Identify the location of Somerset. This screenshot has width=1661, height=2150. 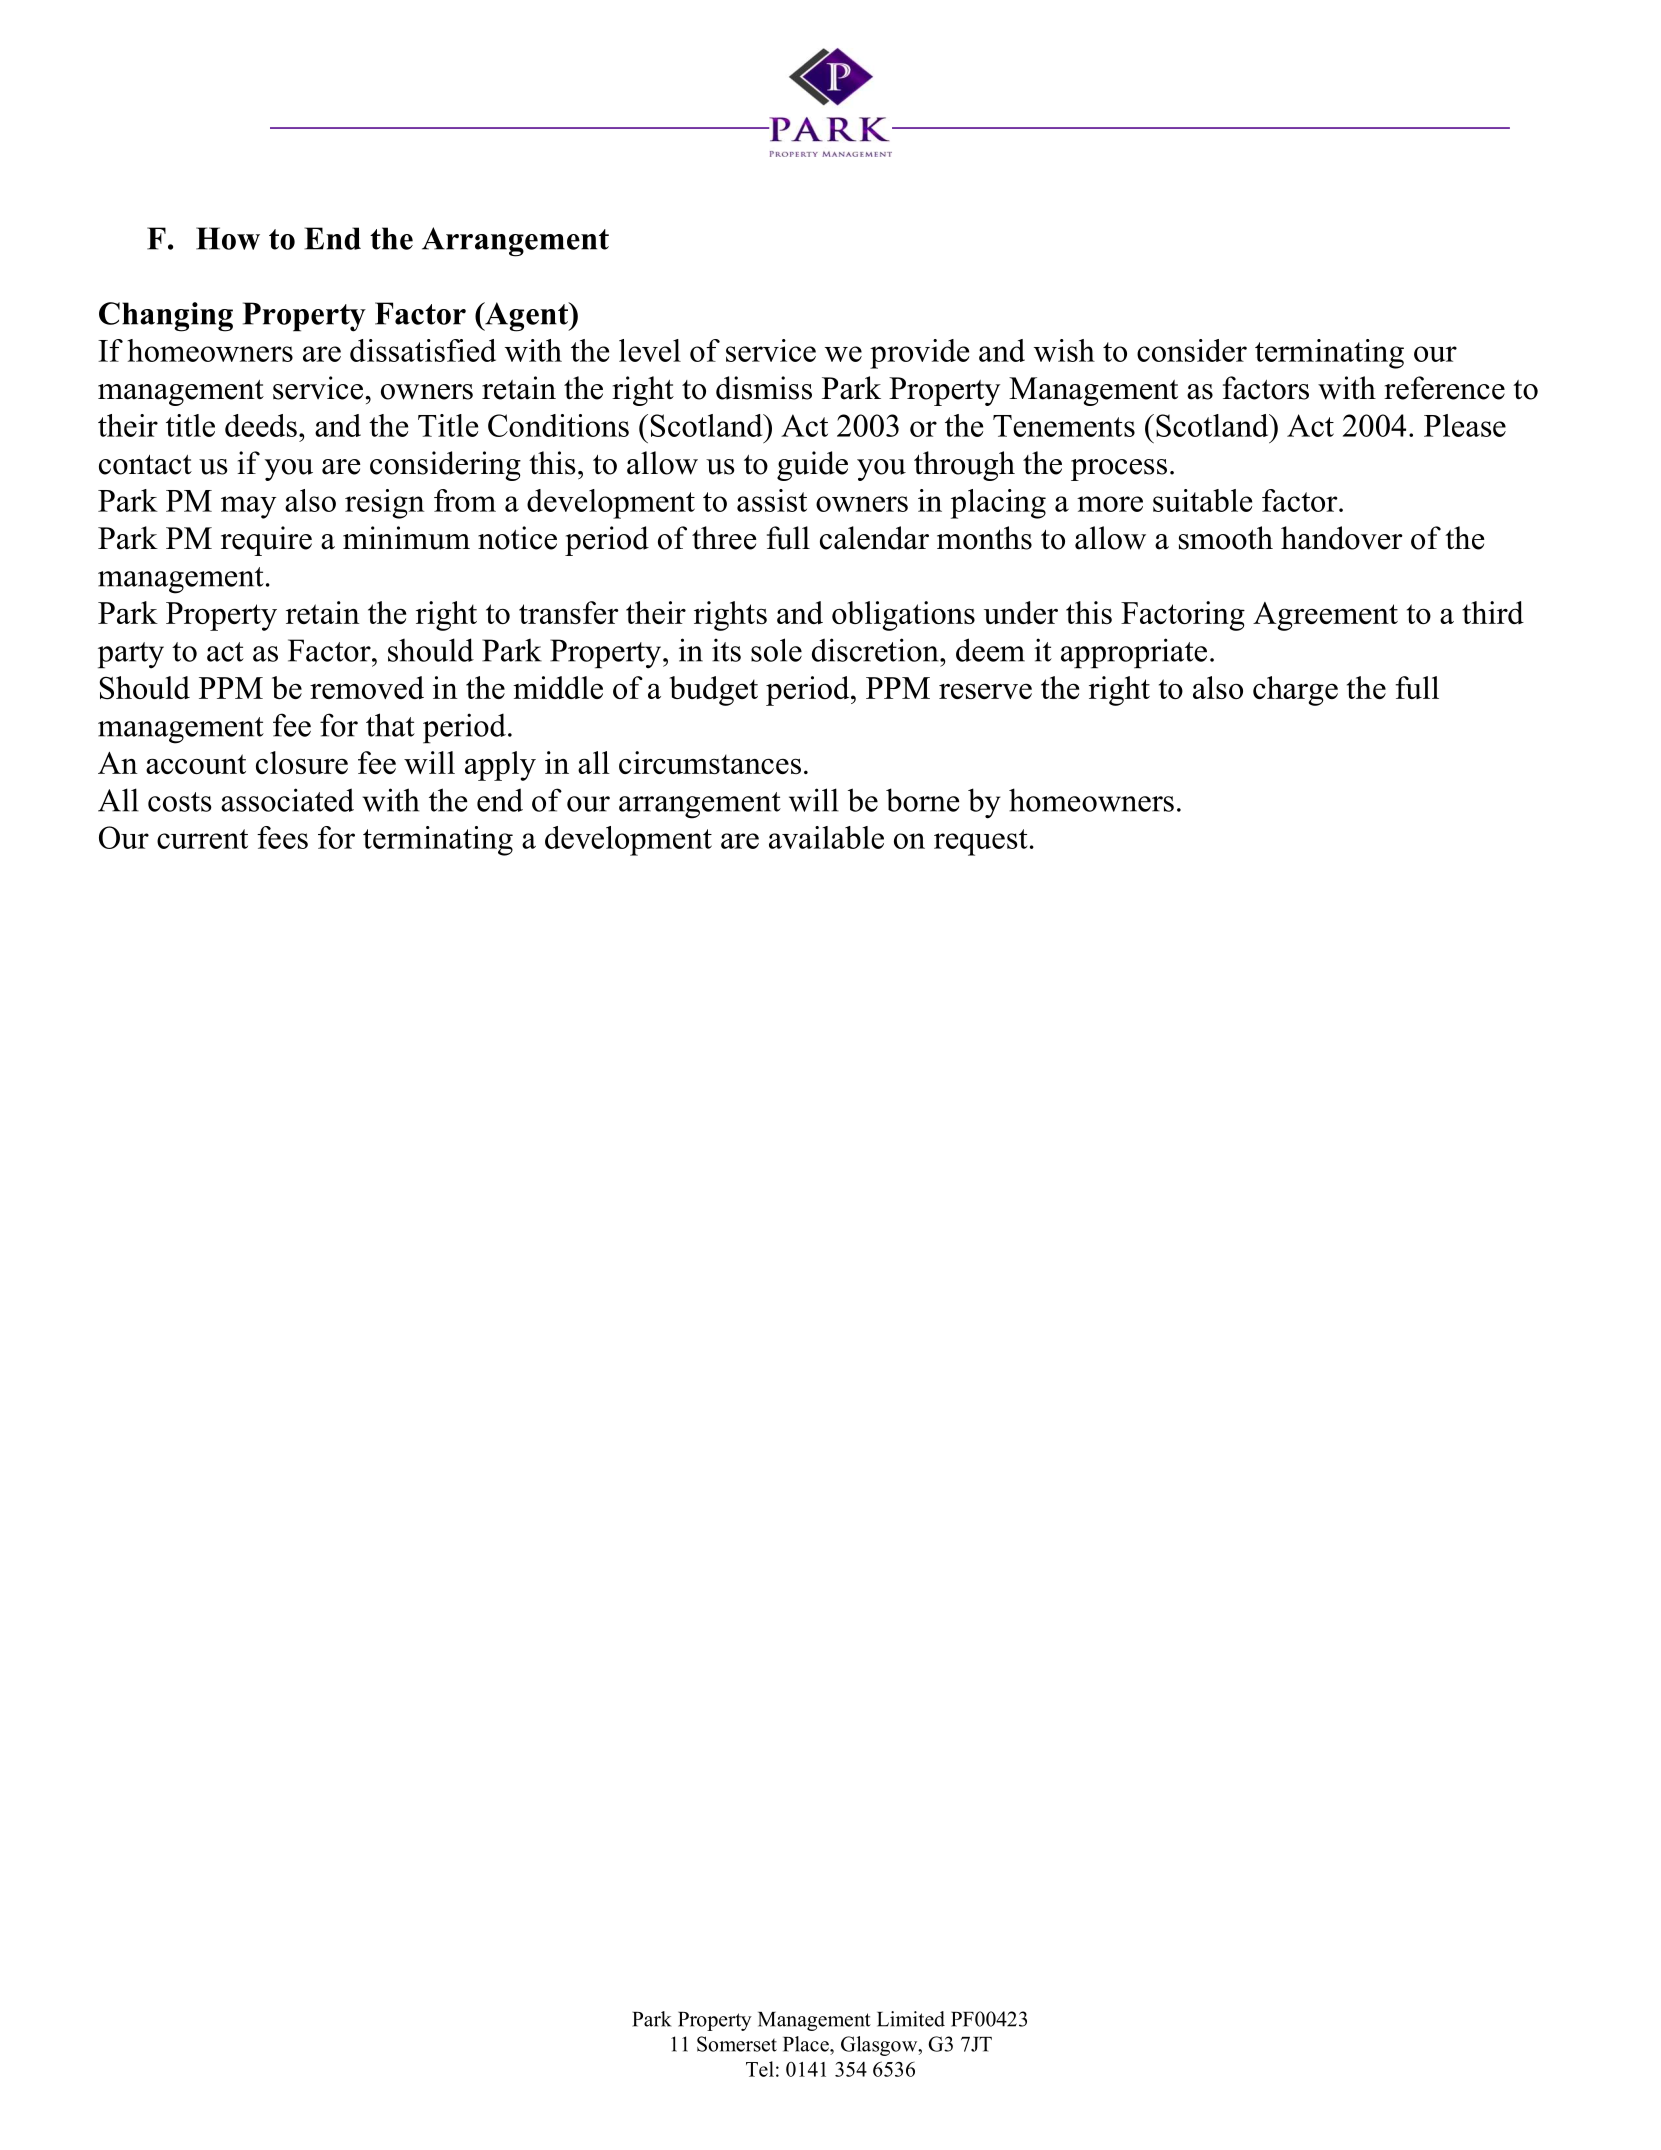
(737, 2044).
